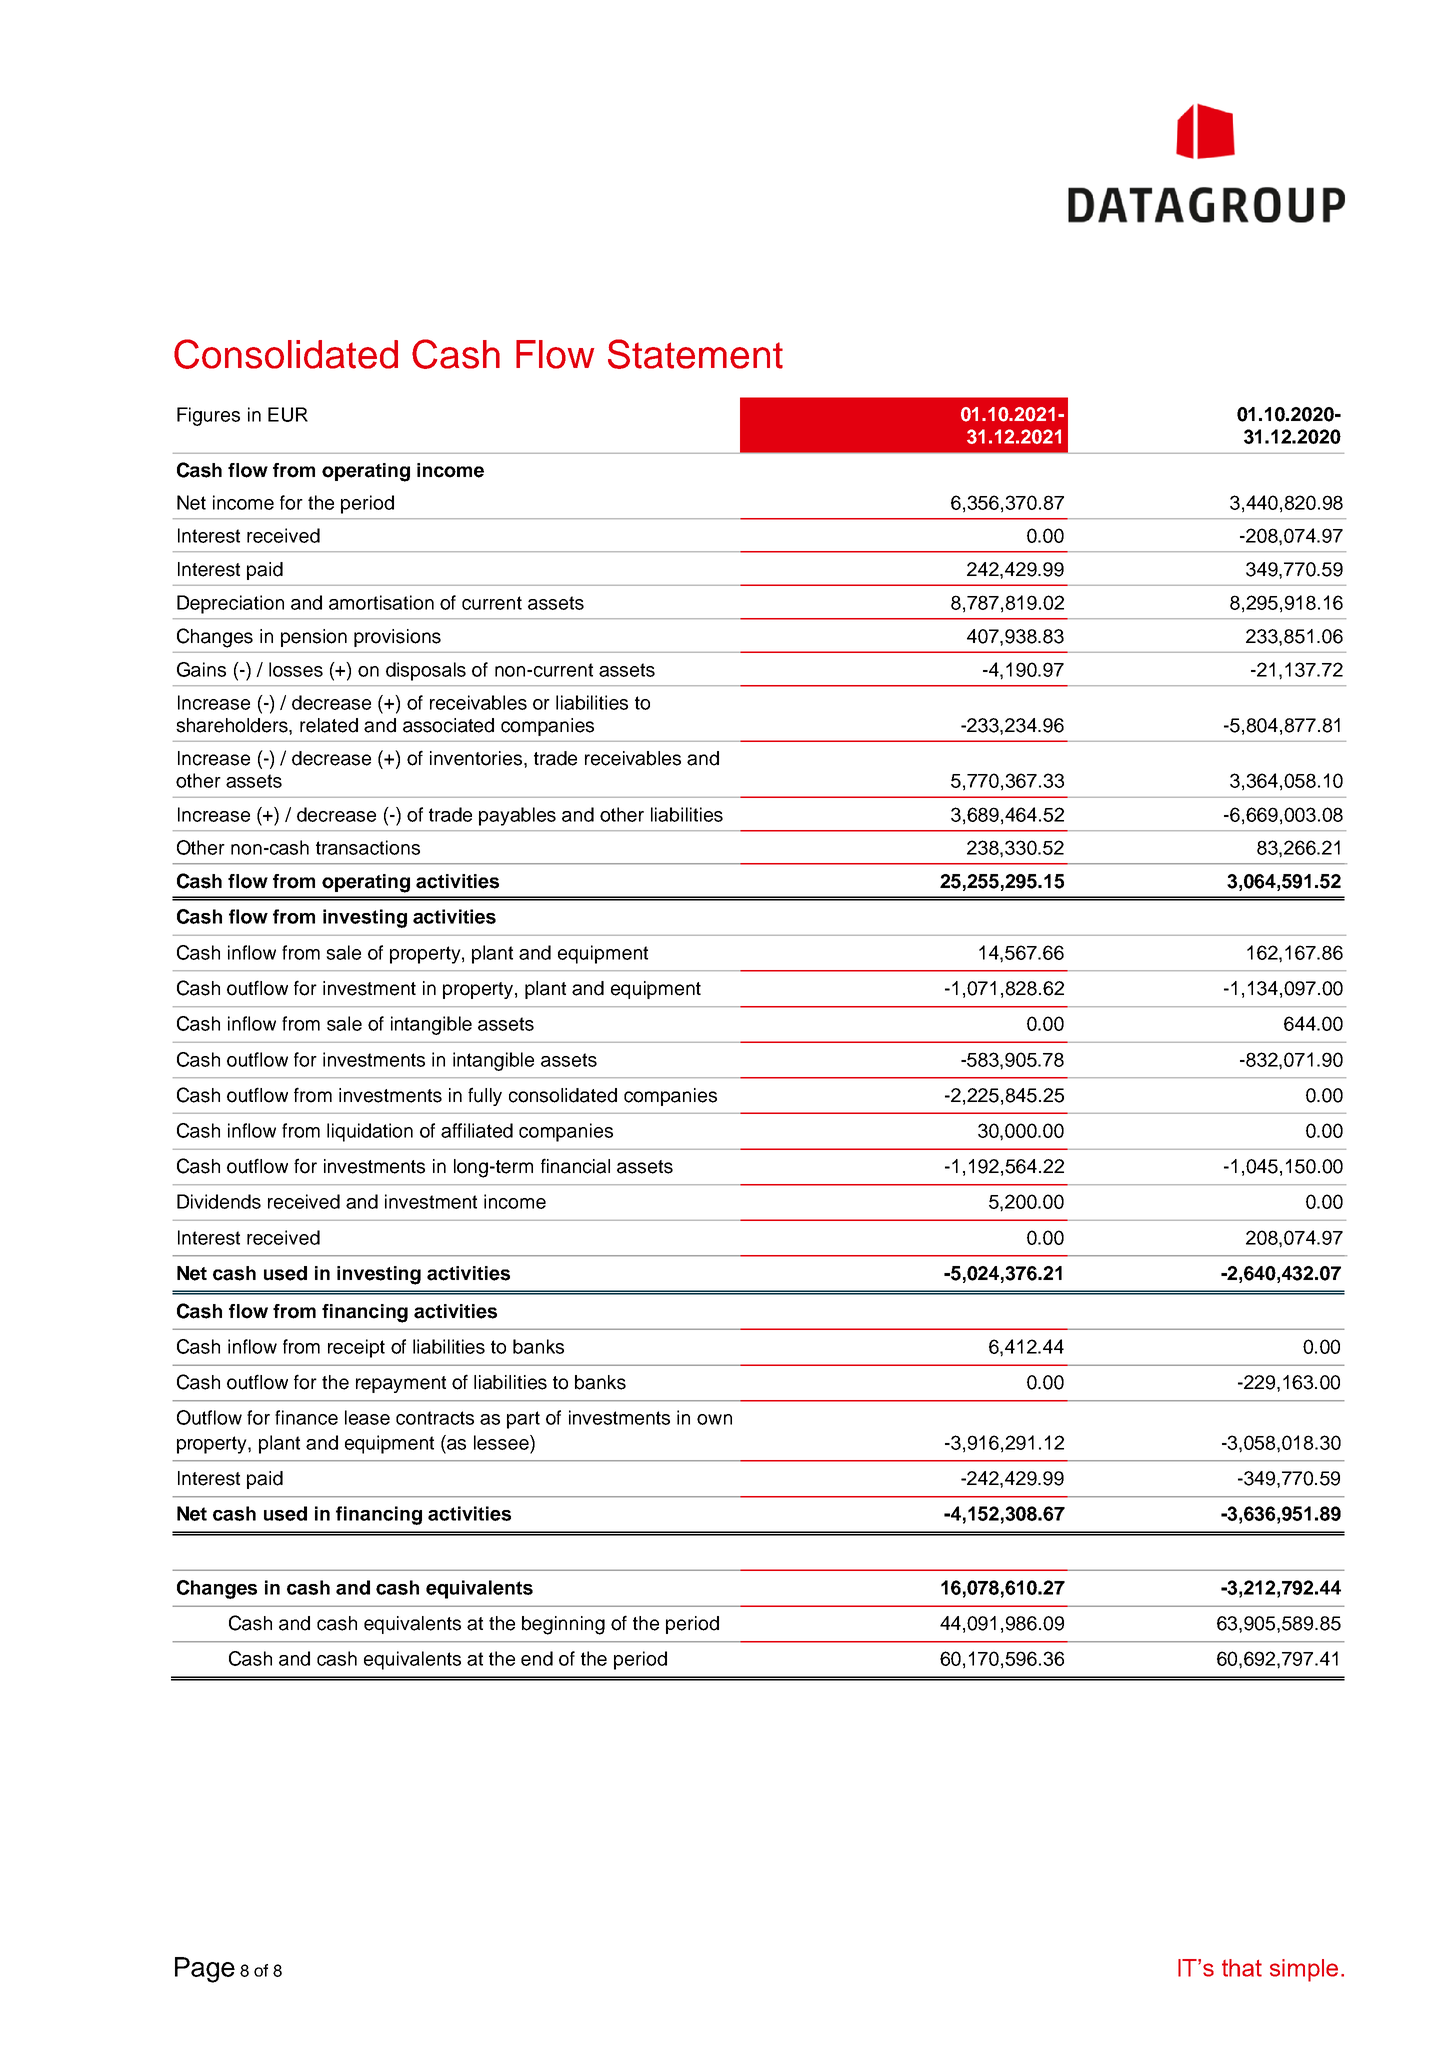  I want to click on own, so click(714, 1419).
